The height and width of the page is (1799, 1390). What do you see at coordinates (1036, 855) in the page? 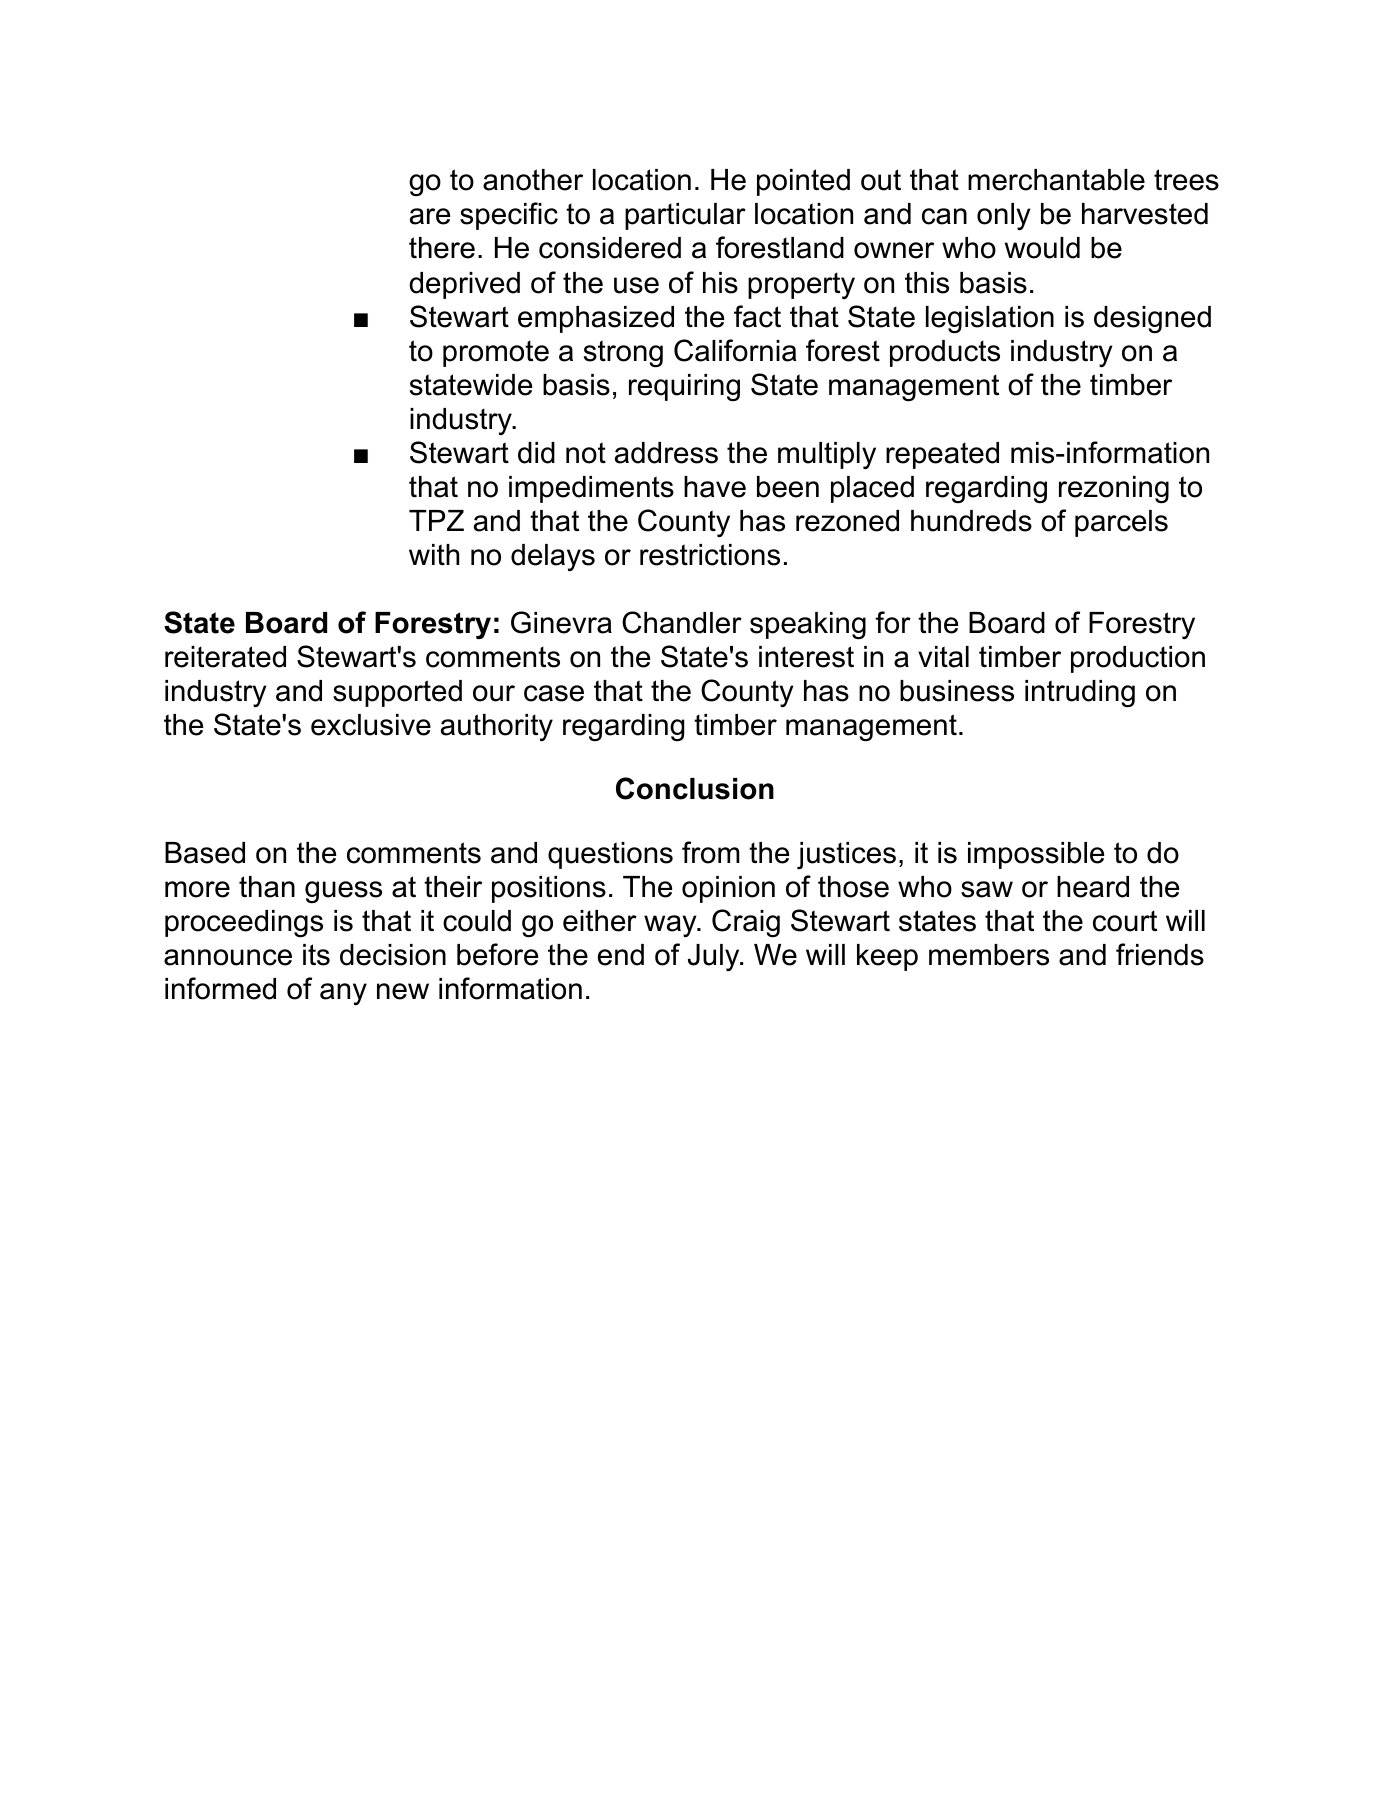
I see `impossible` at bounding box center [1036, 855].
